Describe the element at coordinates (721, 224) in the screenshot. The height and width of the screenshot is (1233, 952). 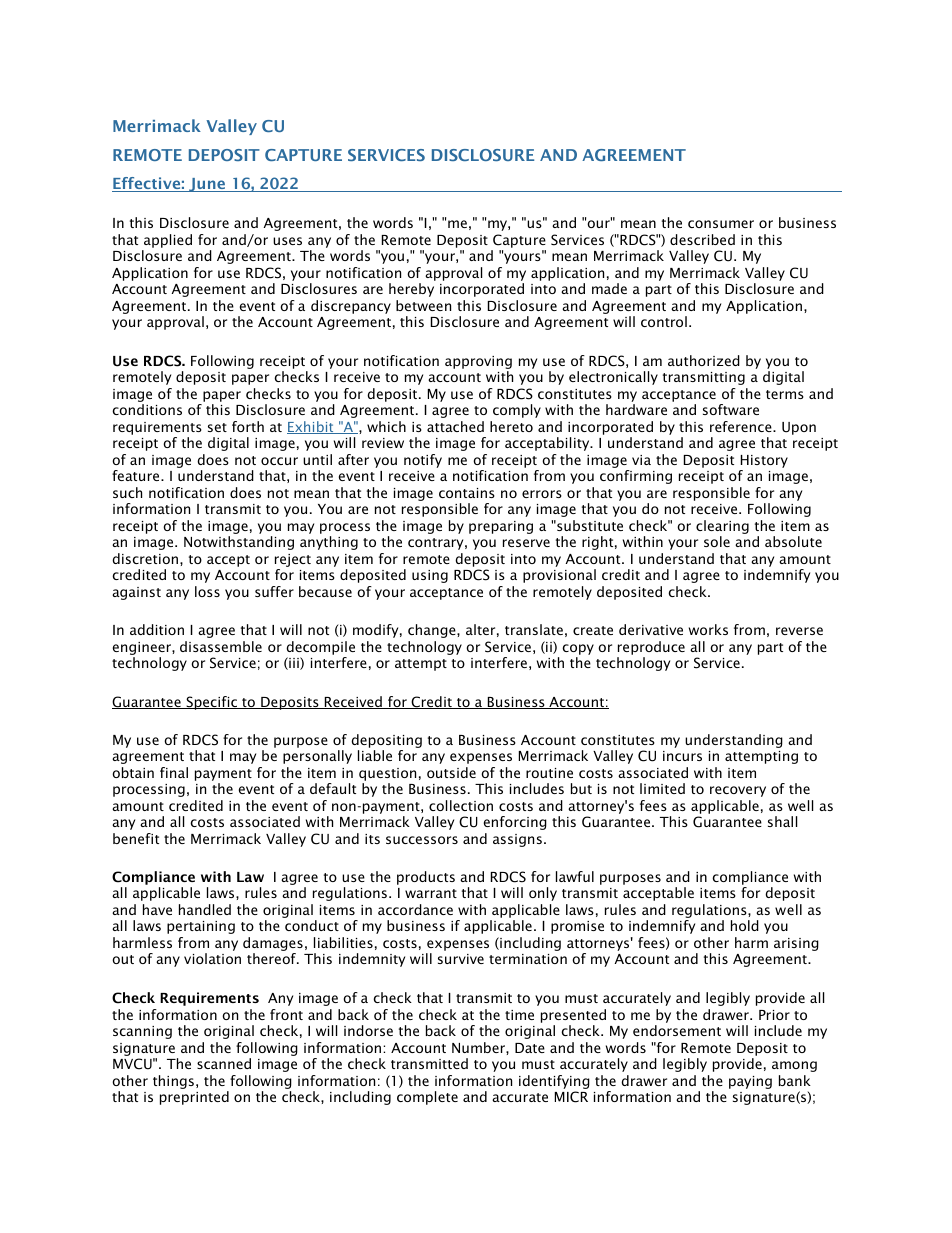
I see `consumer` at that location.
